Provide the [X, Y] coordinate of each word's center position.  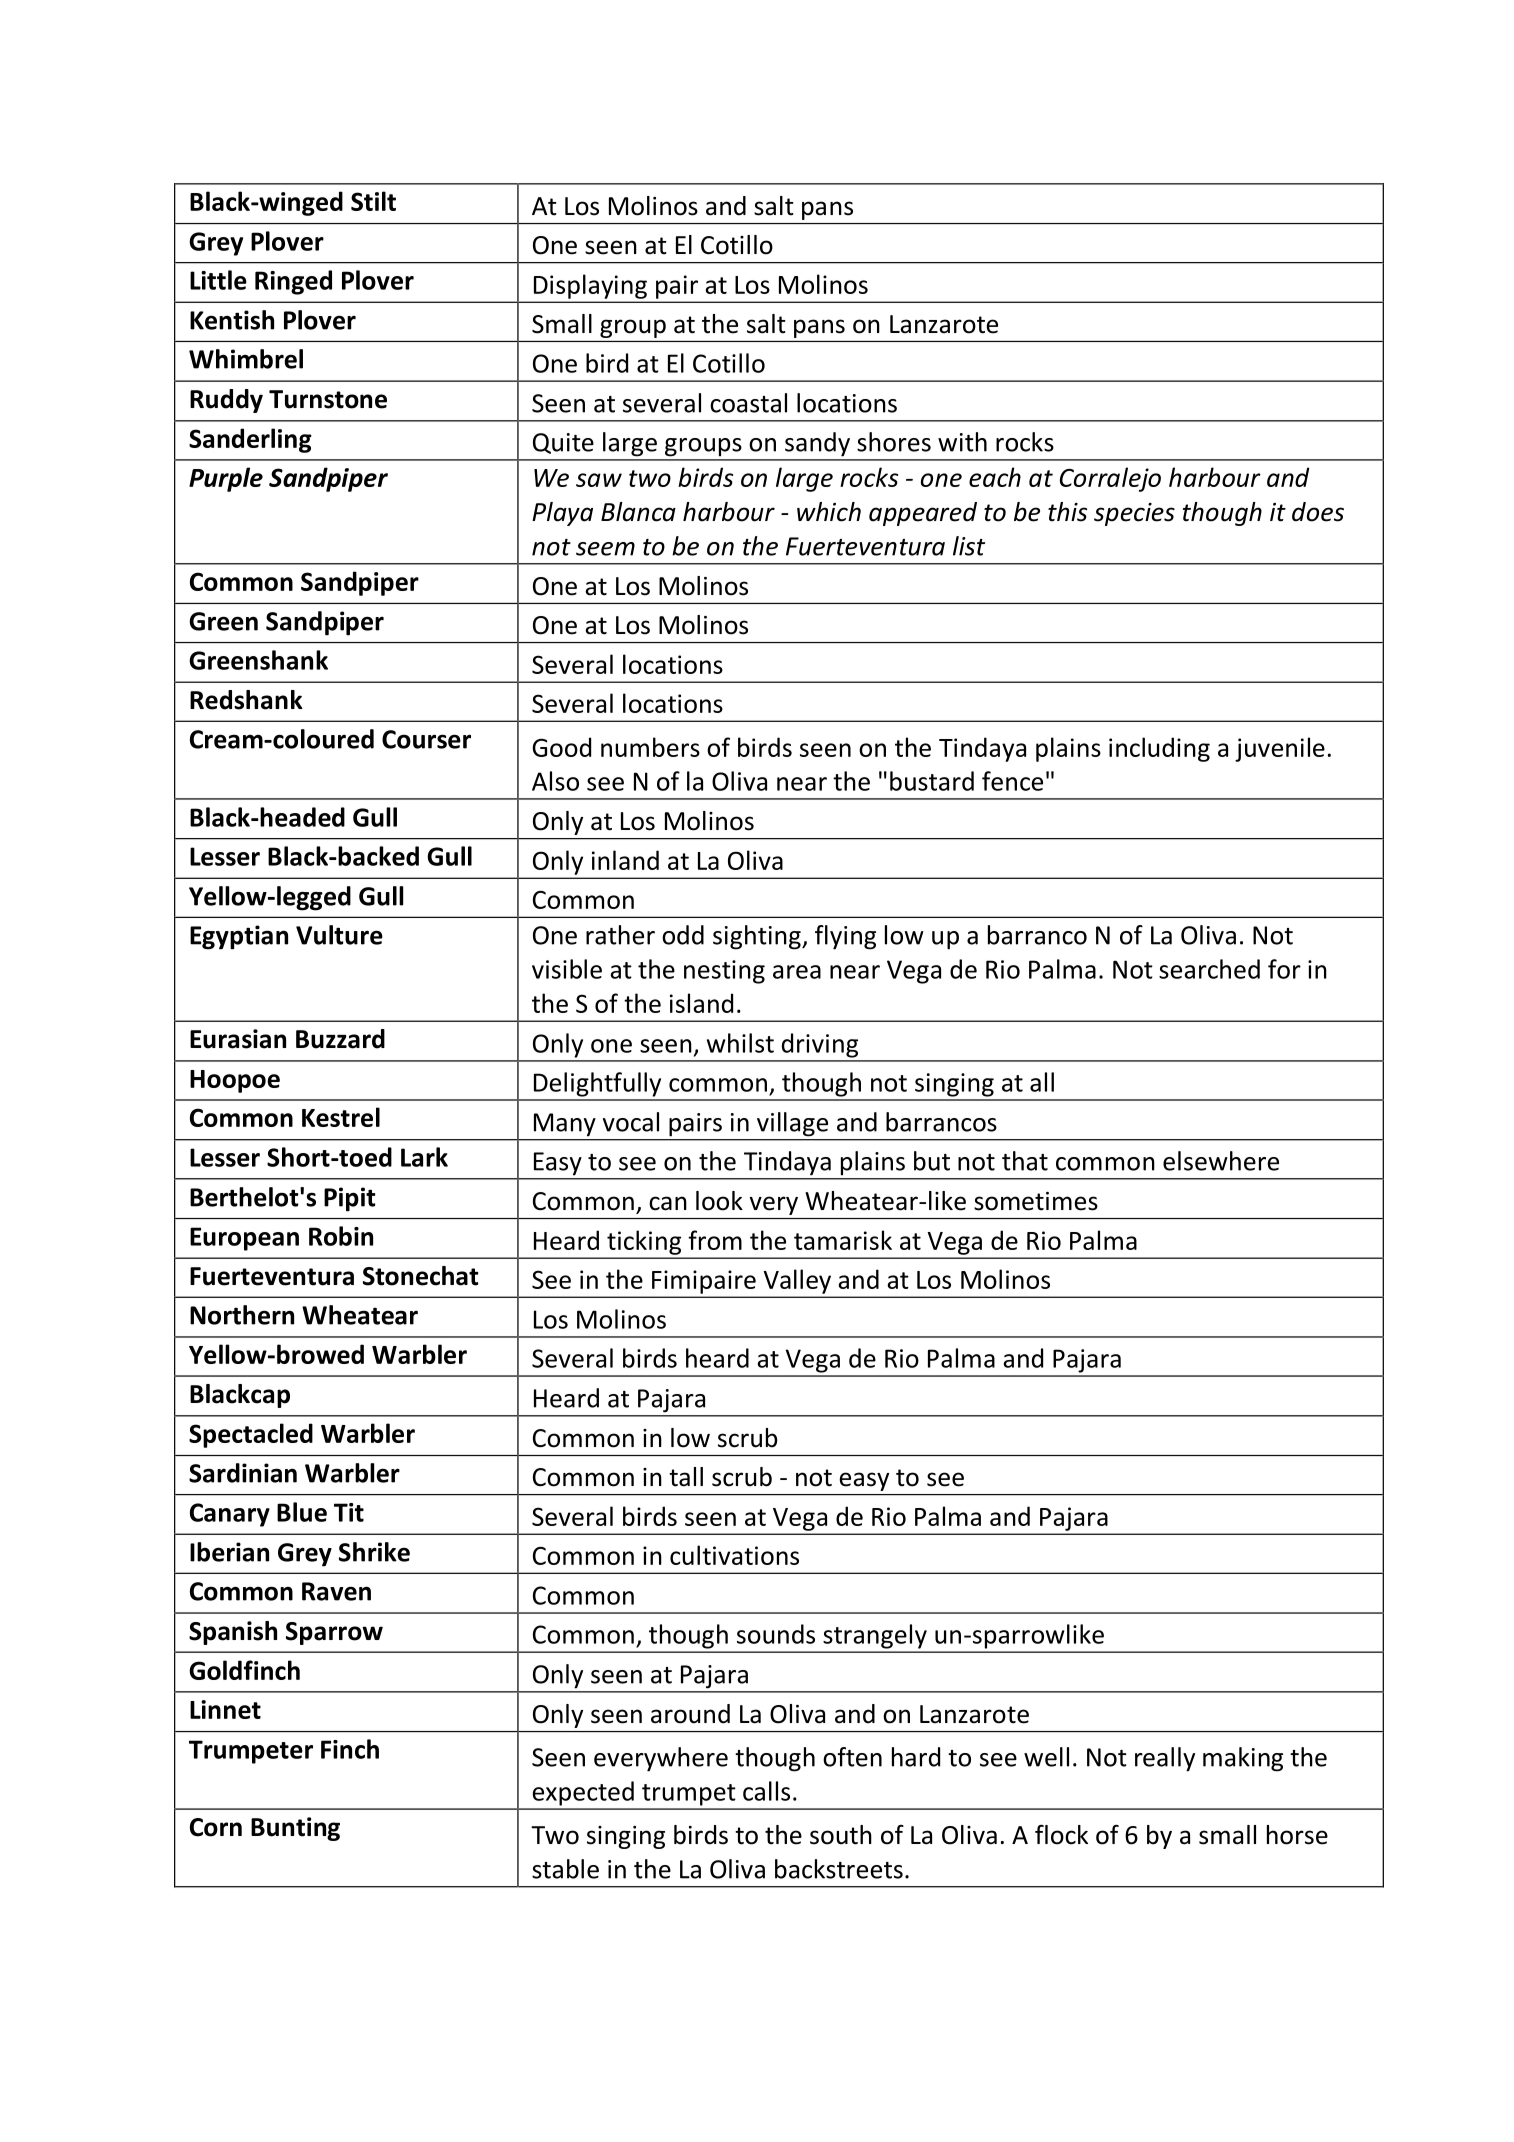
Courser [426, 739]
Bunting [295, 1829]
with [962, 442]
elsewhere [1221, 1161]
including [1159, 749]
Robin [341, 1236]
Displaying [590, 287]
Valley [797, 1282]
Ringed [293, 282]
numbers [650, 747]
